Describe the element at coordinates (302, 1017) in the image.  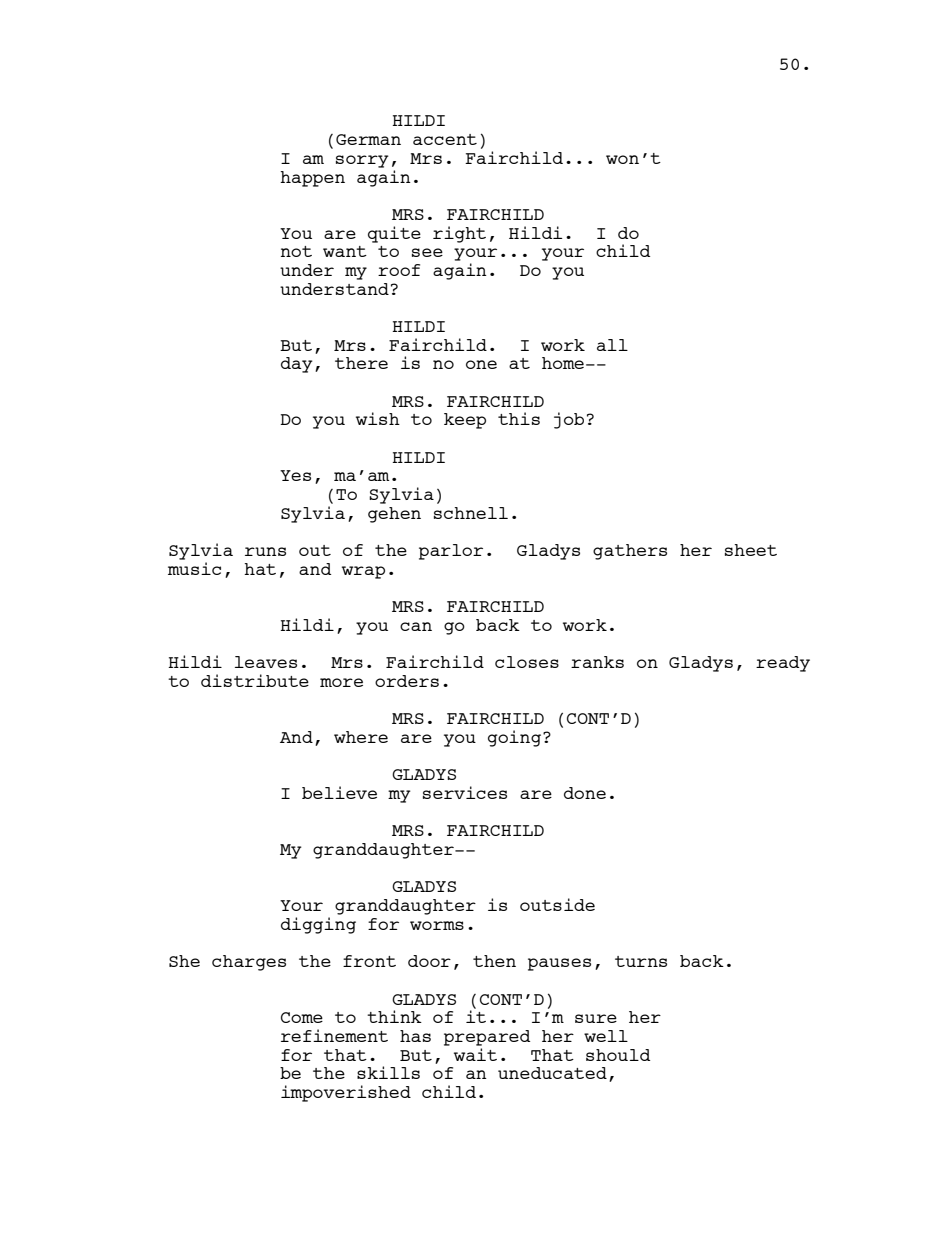
I see `Come` at that location.
